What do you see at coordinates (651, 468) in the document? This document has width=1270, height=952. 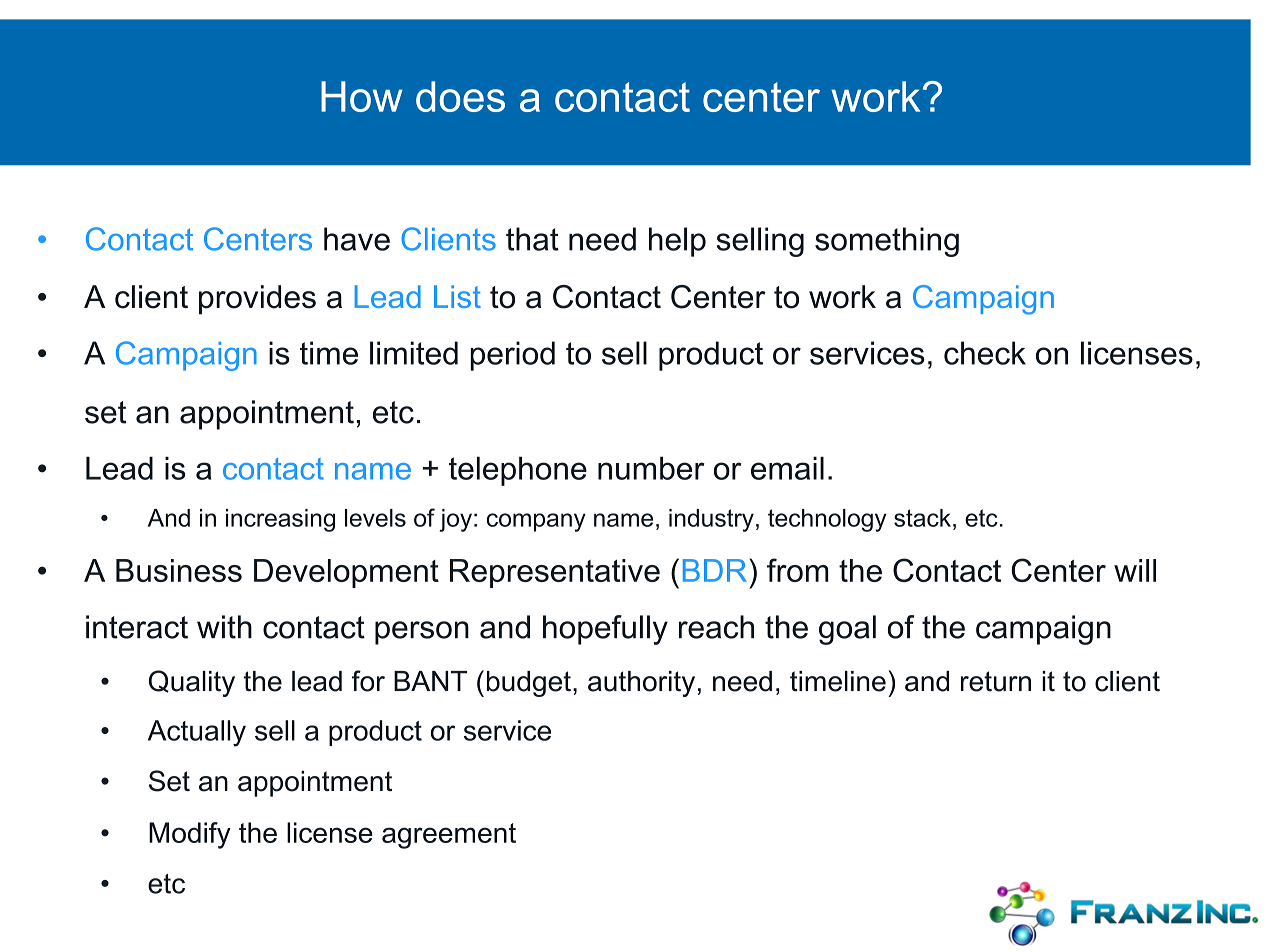 I see `number` at bounding box center [651, 468].
